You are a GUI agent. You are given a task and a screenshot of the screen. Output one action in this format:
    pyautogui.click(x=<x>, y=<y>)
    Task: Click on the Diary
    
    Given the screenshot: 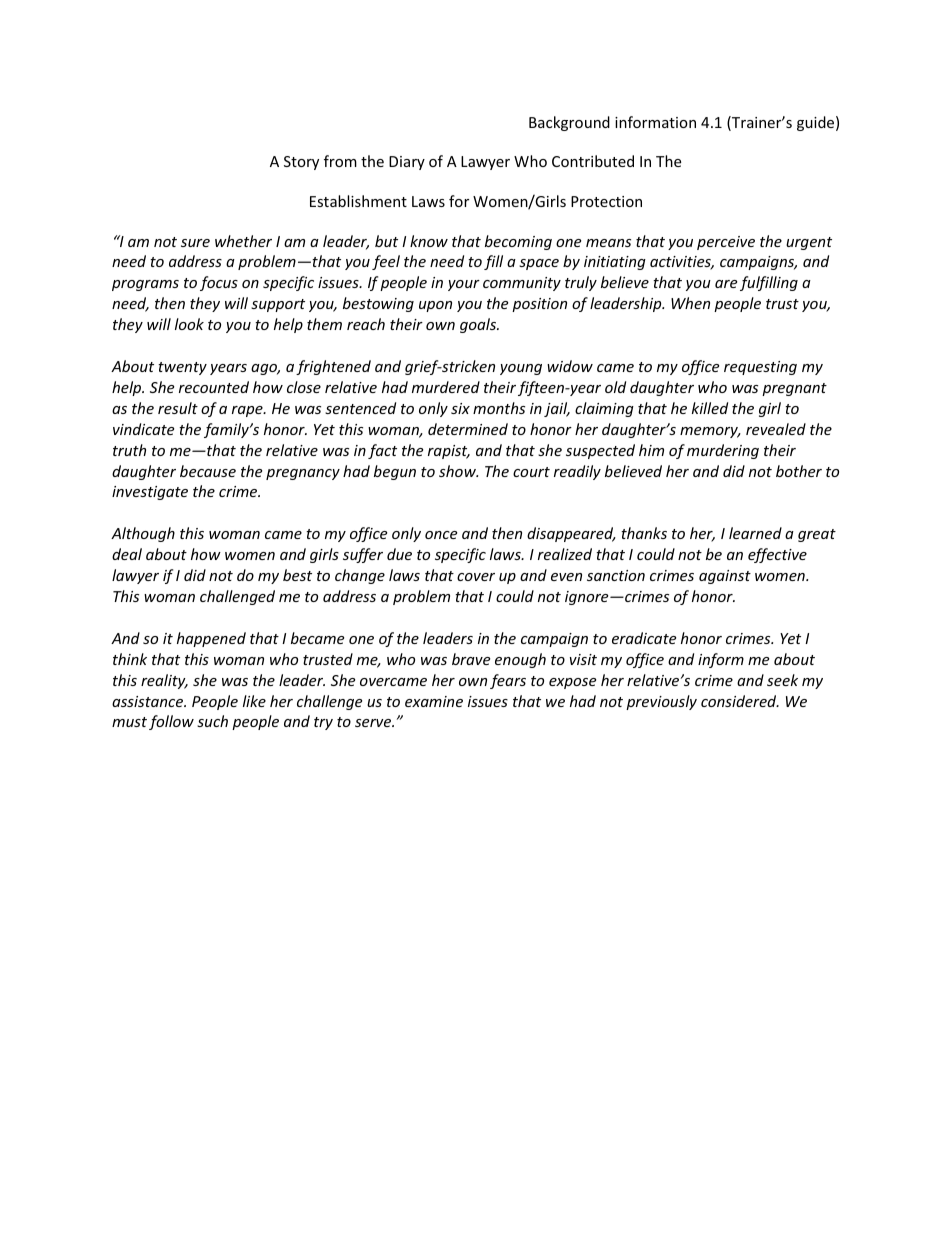 What is the action you would take?
    pyautogui.click(x=407, y=163)
